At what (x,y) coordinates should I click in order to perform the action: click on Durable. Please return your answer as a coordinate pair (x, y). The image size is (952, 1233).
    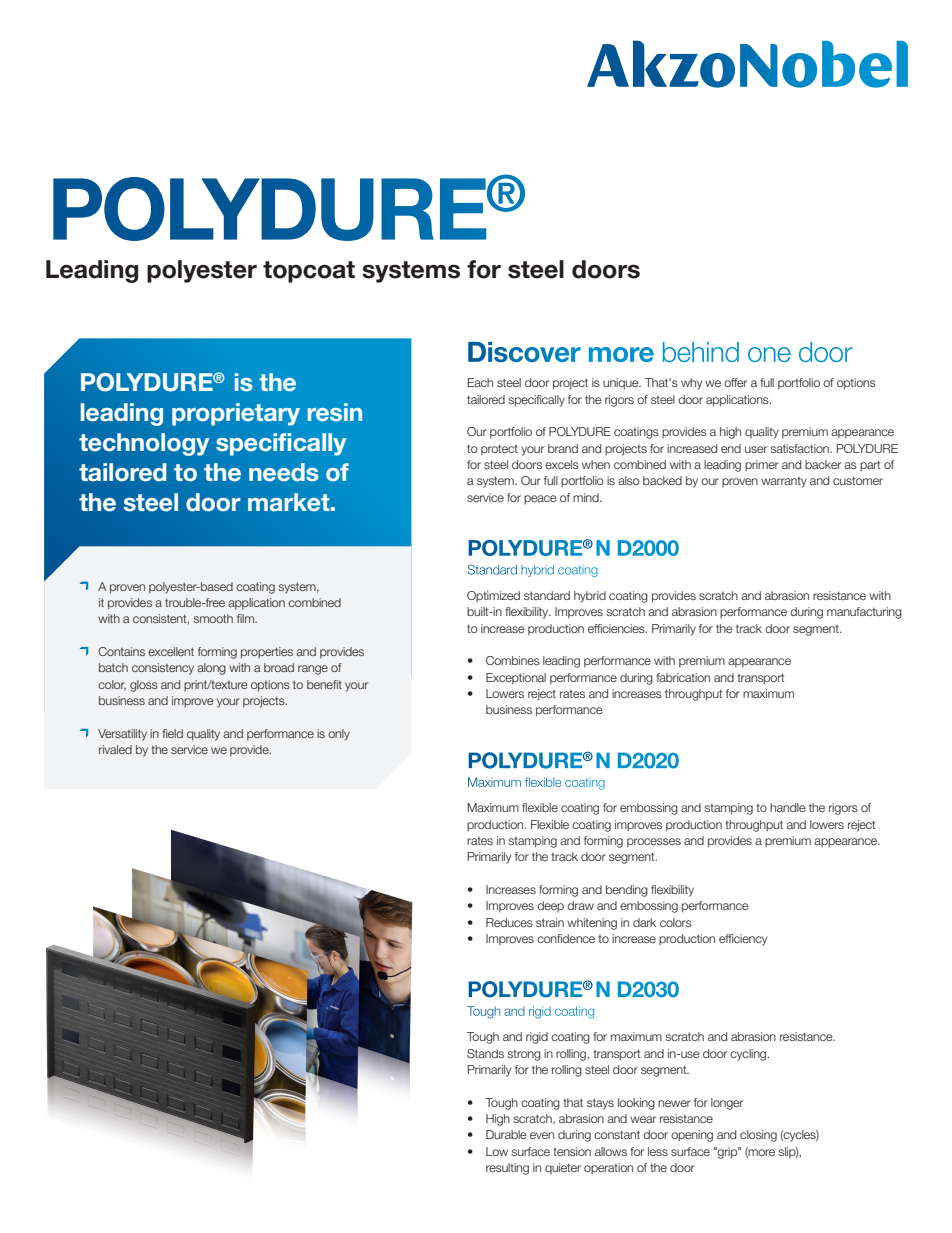
    Looking at the image, I should click on (506, 1134).
